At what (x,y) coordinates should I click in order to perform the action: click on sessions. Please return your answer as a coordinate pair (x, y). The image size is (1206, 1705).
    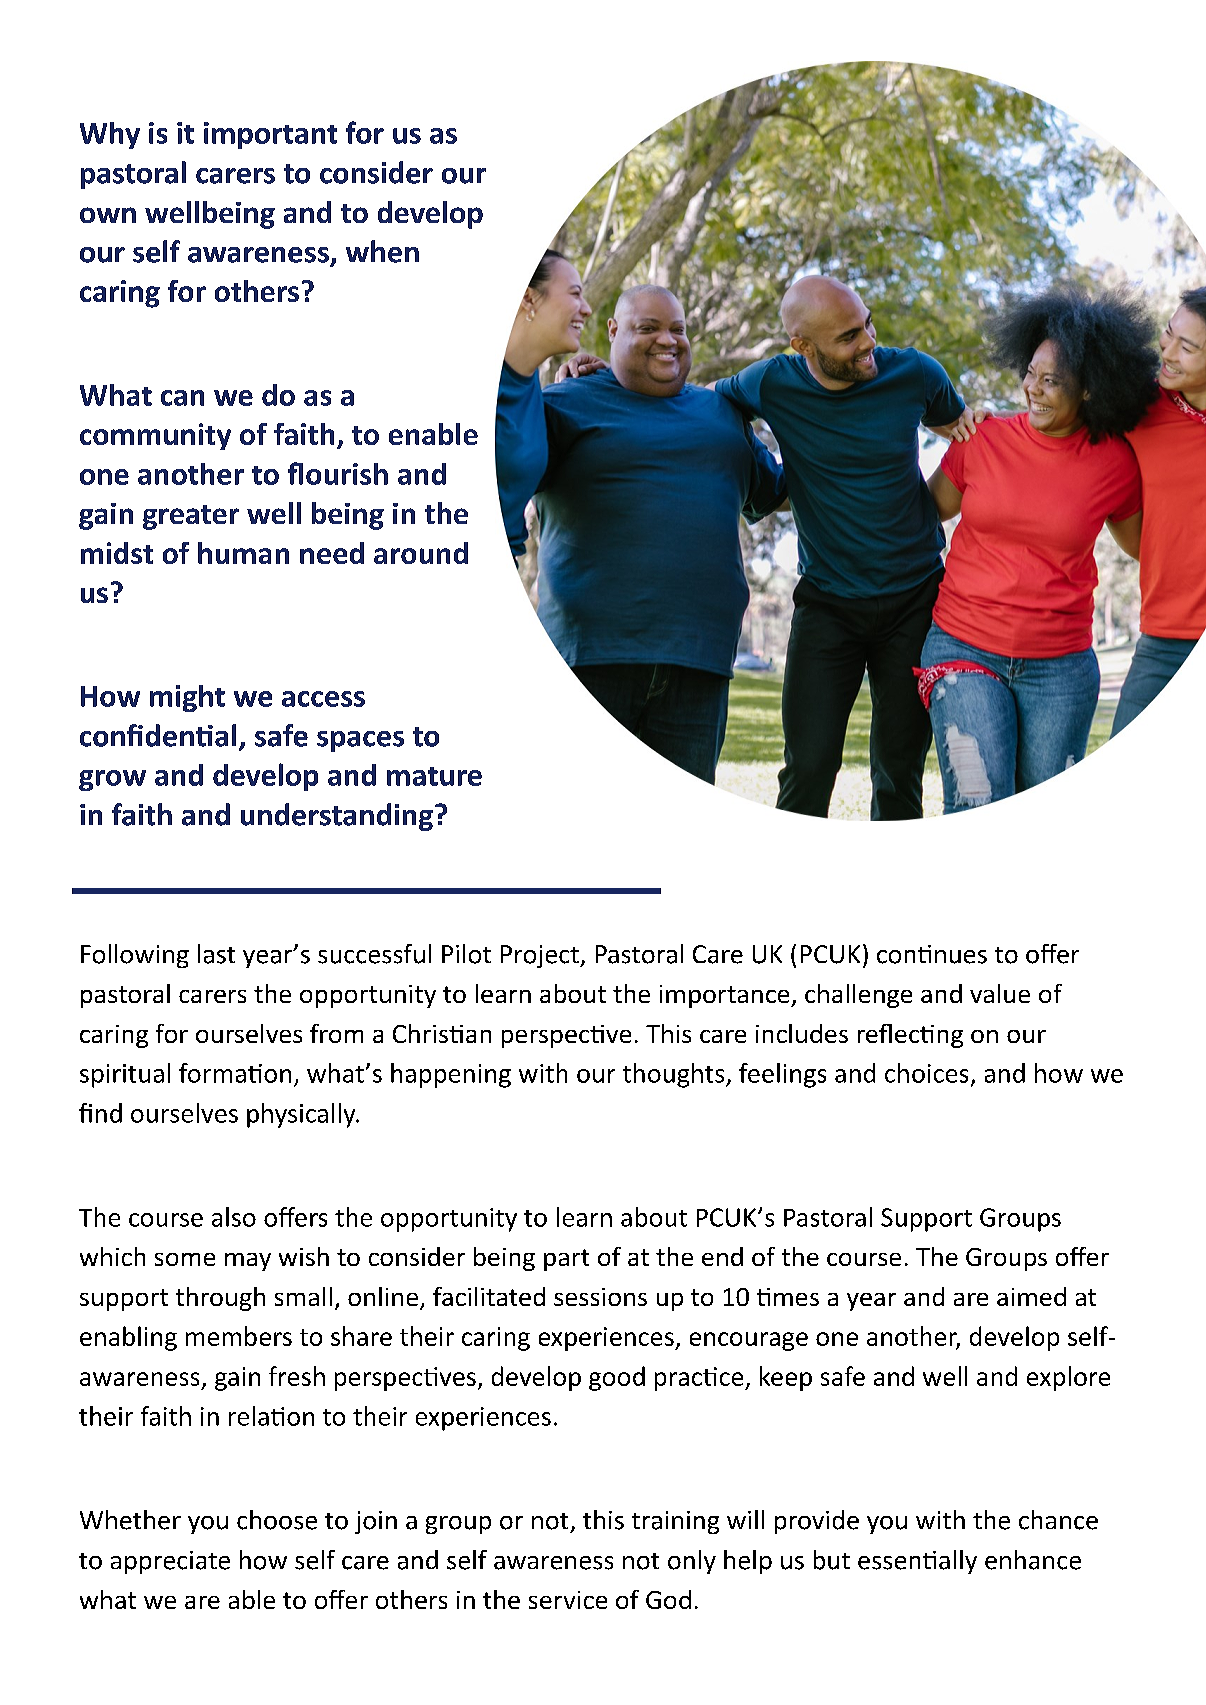
    Looking at the image, I should click on (600, 1297).
